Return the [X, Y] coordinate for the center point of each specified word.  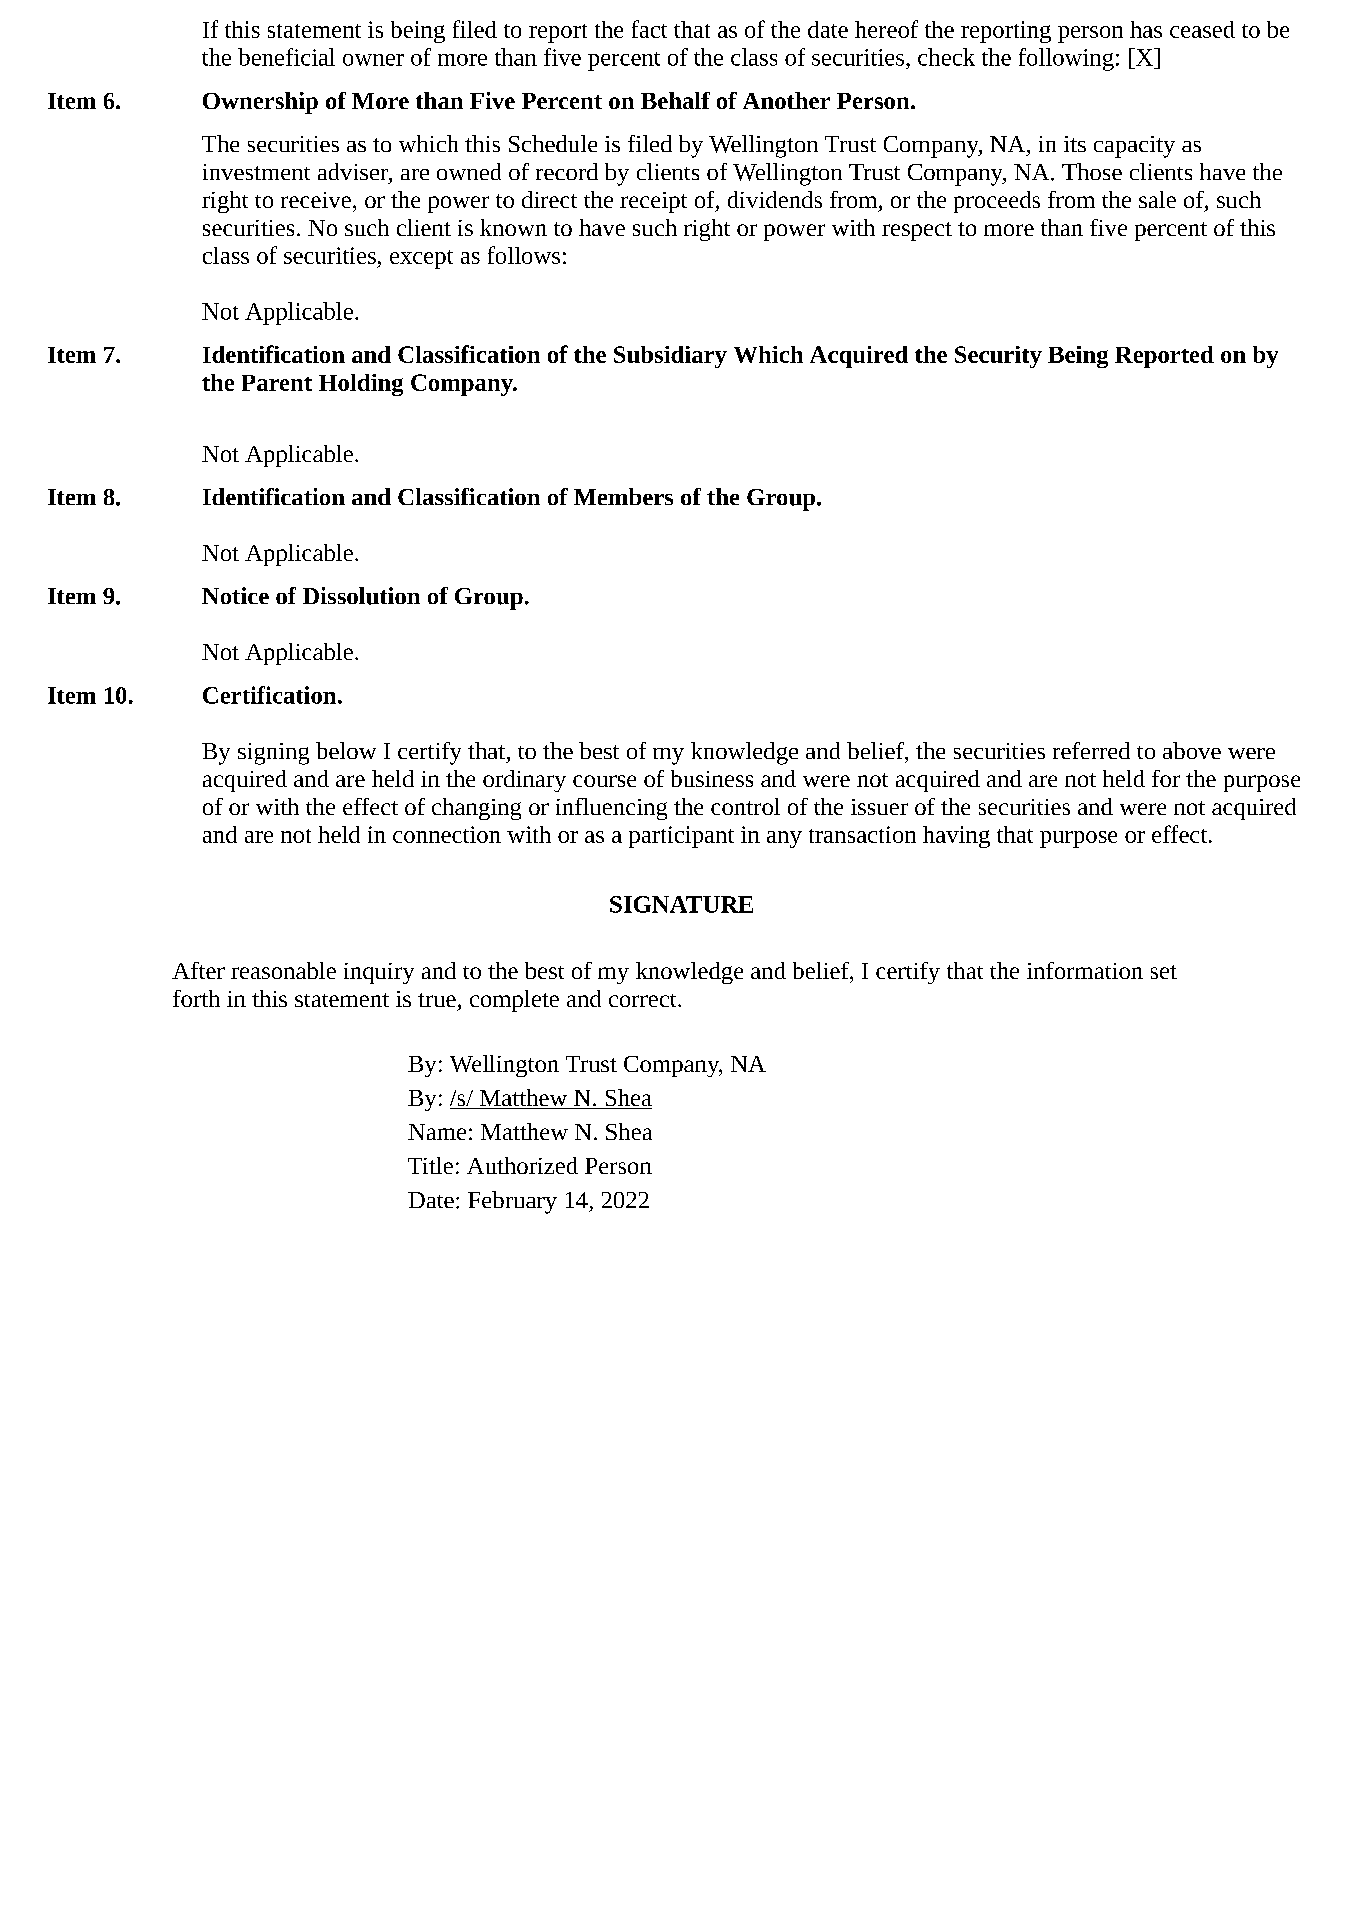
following [1066, 59]
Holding [361, 385]
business [712, 778]
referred [1091, 750]
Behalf [675, 100]
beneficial [286, 57]
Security [998, 357]
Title [430, 1165]
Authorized [522, 1165]
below [346, 750]
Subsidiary [670, 357]
